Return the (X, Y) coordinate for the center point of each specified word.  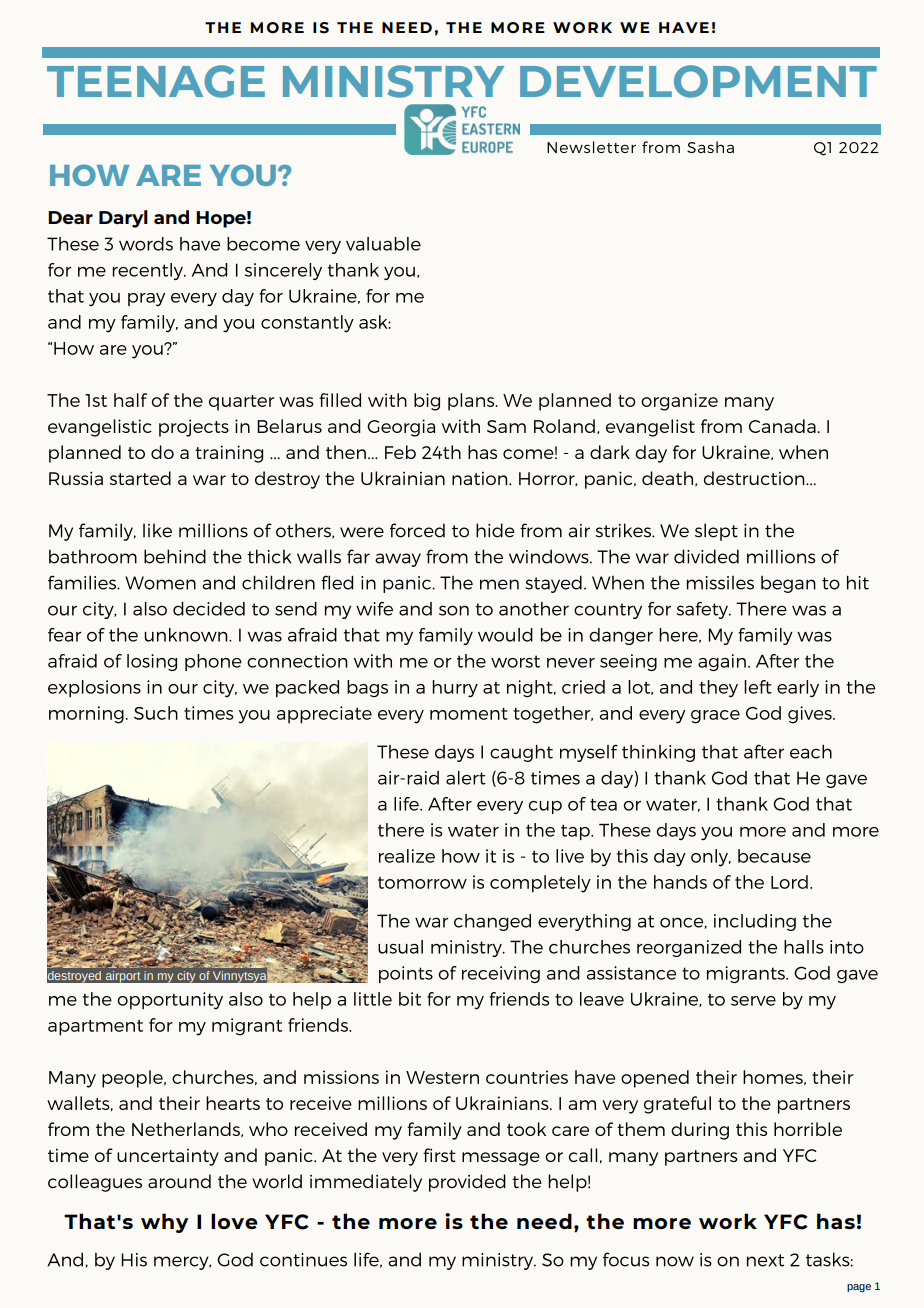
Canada (782, 426)
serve (753, 1001)
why (164, 1223)
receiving (501, 974)
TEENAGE (156, 81)
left (758, 687)
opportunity (170, 1001)
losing (152, 662)
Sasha (710, 147)
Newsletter (591, 147)
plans (472, 402)
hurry (455, 689)
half (130, 400)
